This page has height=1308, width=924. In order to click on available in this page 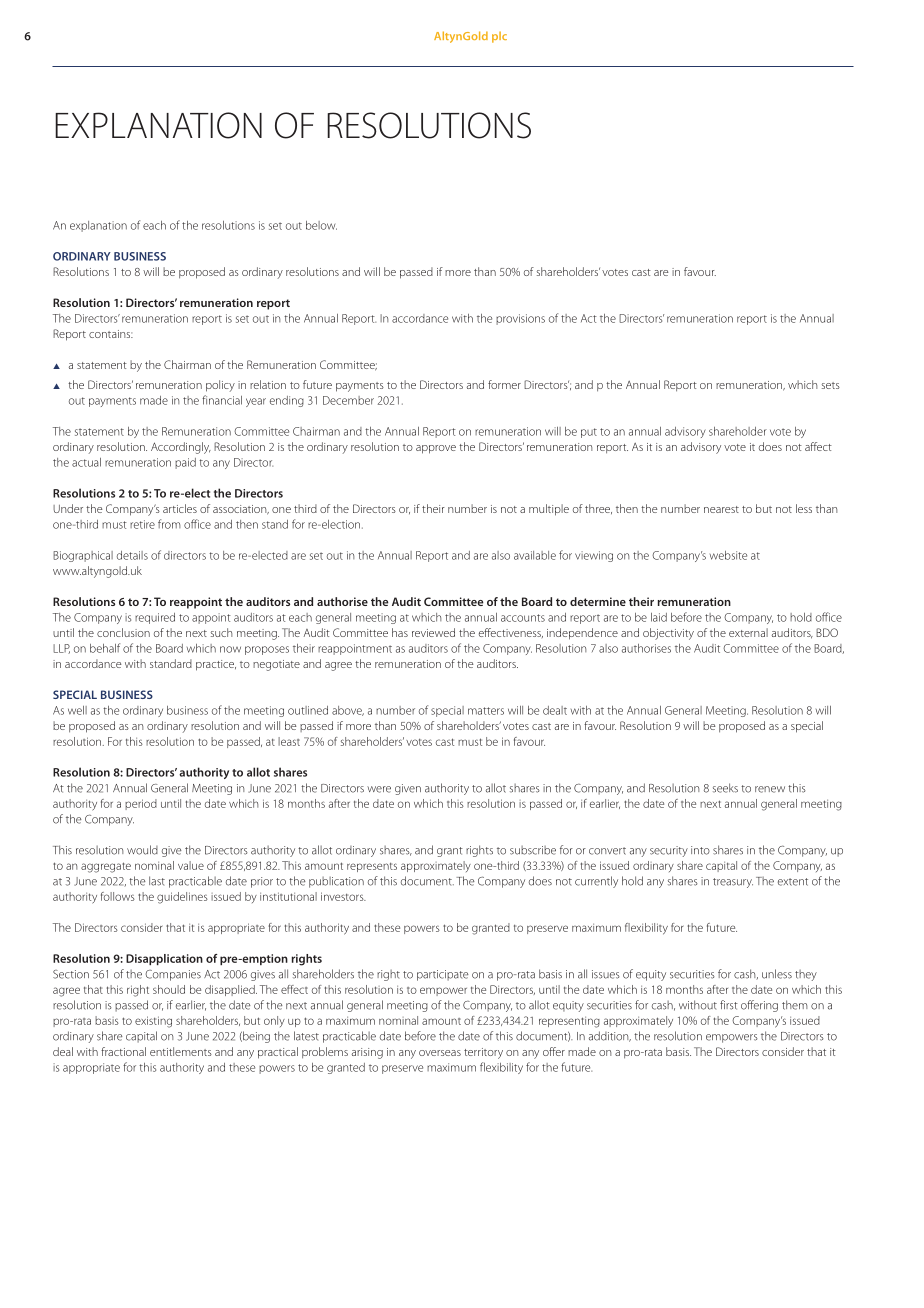, I will do `click(535, 555)`.
